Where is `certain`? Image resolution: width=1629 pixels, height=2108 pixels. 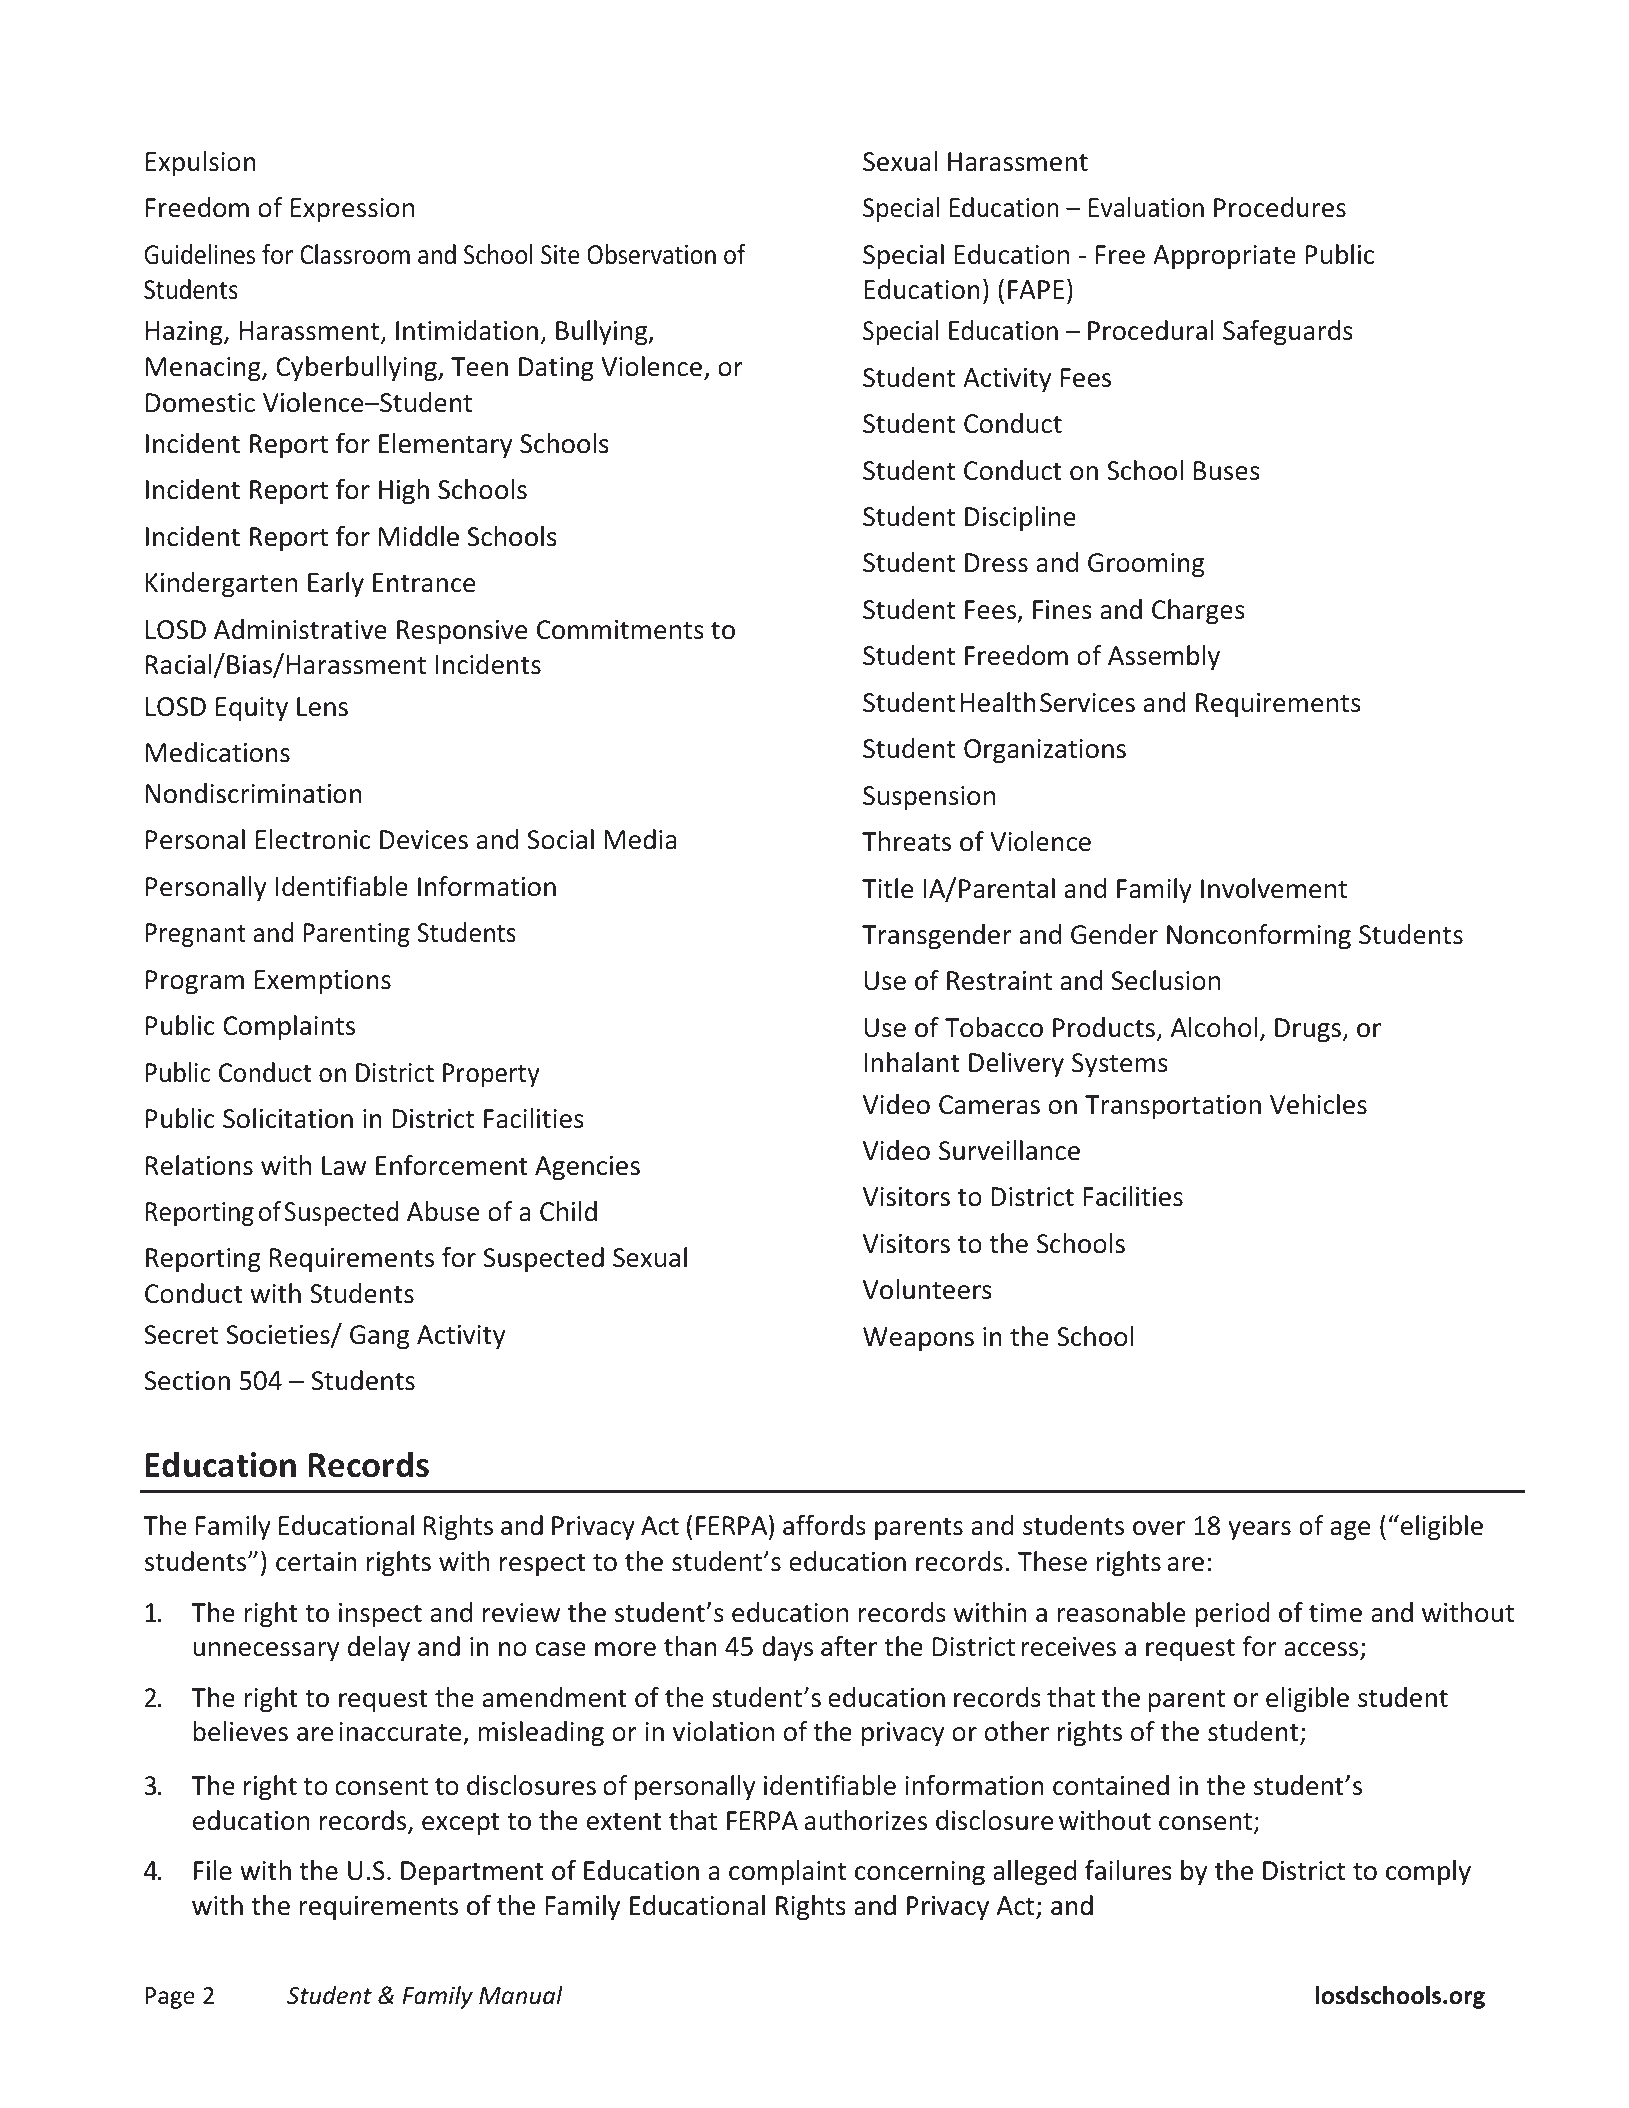
certain is located at coordinates (316, 1562).
